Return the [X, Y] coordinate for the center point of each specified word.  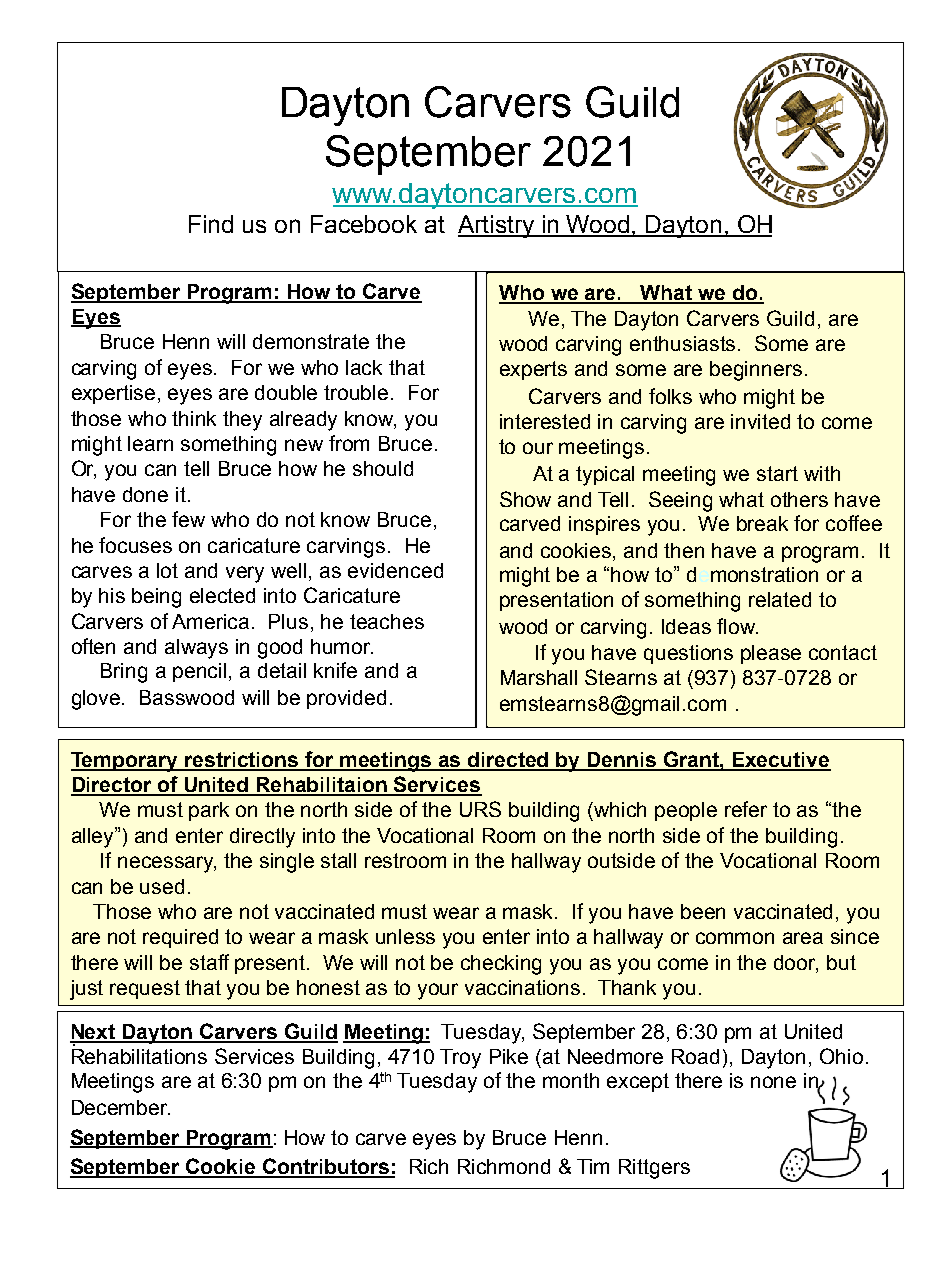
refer [746, 809]
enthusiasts [684, 343]
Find [211, 224]
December [121, 1107]
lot [167, 570]
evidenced [395, 570]
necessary [167, 864]
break [762, 523]
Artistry [497, 226]
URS [480, 809]
